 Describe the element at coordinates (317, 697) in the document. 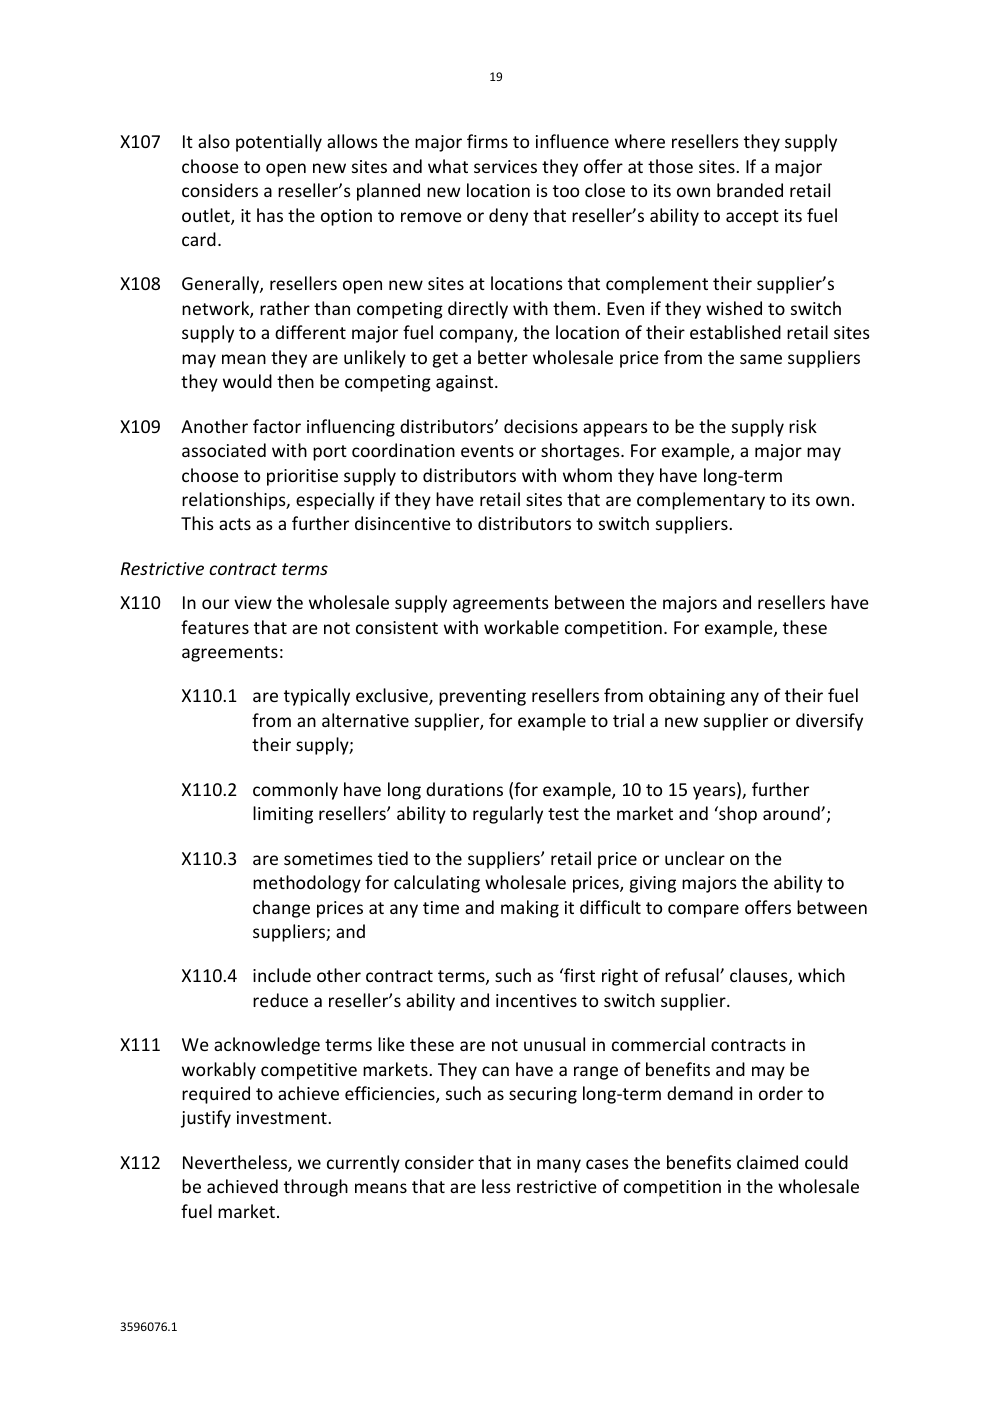

I see `typically` at that location.
